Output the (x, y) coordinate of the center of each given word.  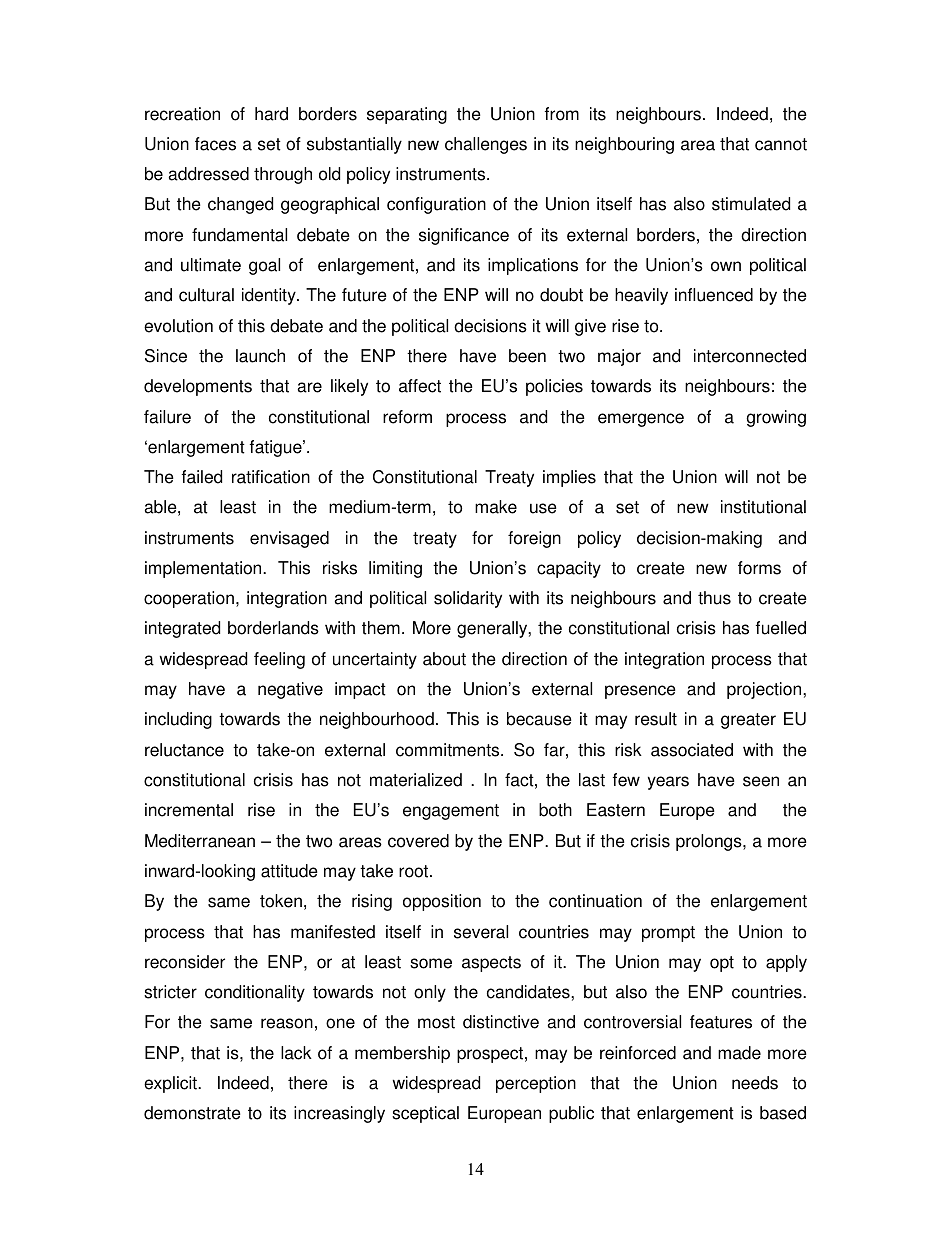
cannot (781, 144)
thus (714, 598)
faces (215, 144)
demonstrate (192, 1113)
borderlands (273, 628)
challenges (486, 145)
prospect (490, 1055)
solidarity (468, 599)
